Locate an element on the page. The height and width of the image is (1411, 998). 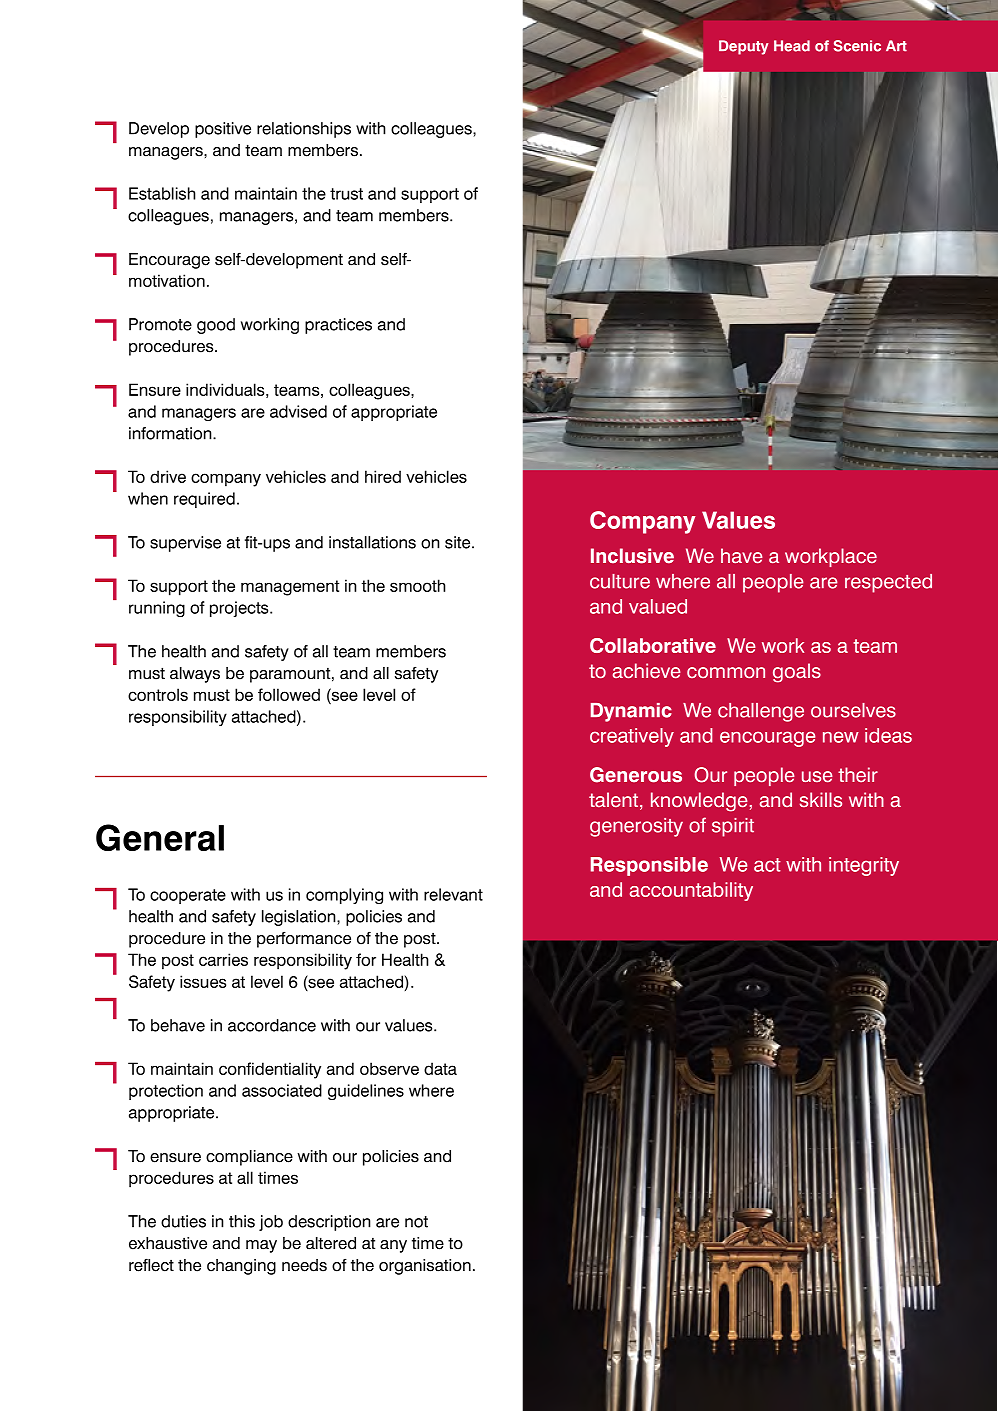
positive is located at coordinates (223, 130).
